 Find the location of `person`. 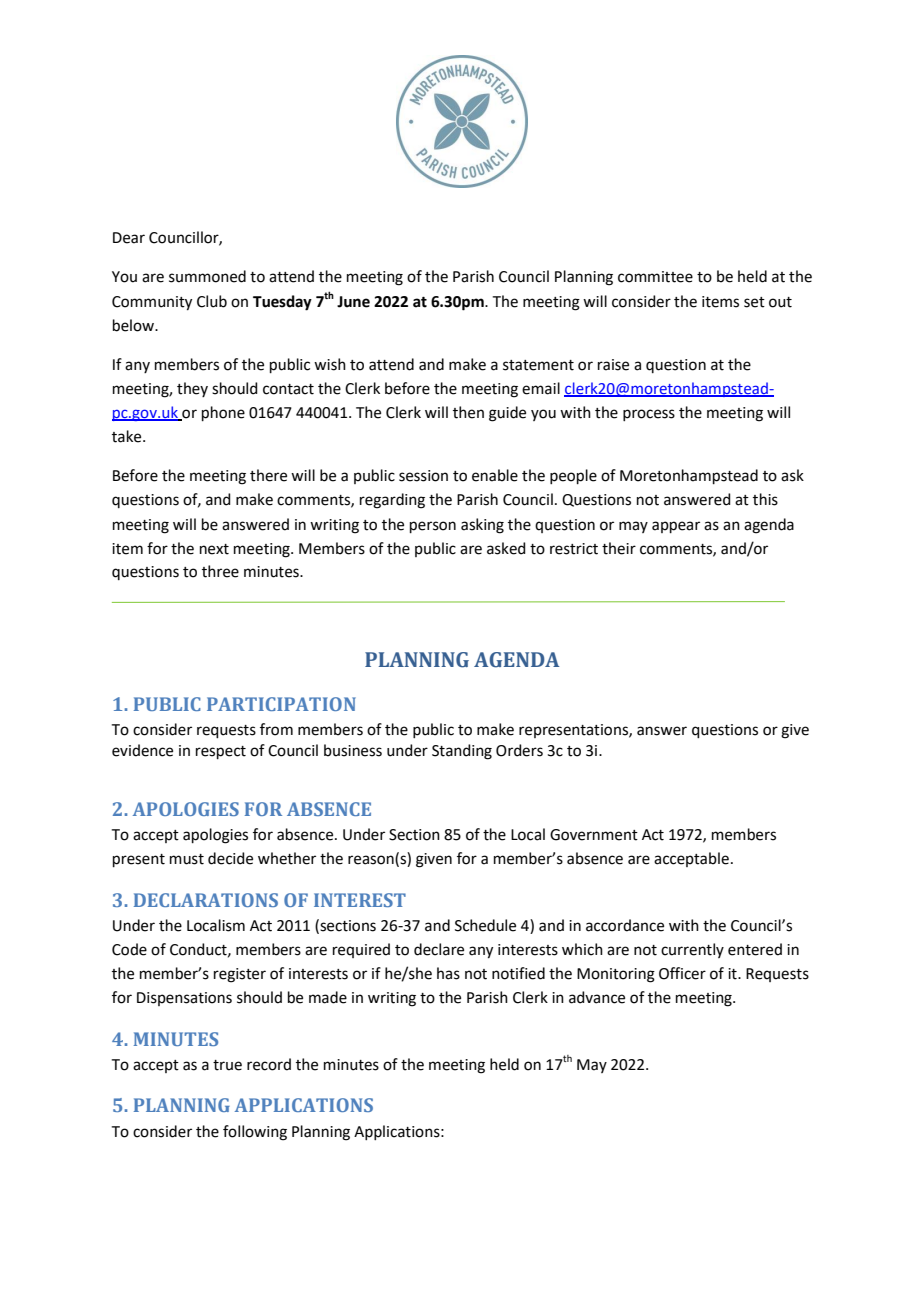

person is located at coordinates (433, 527).
